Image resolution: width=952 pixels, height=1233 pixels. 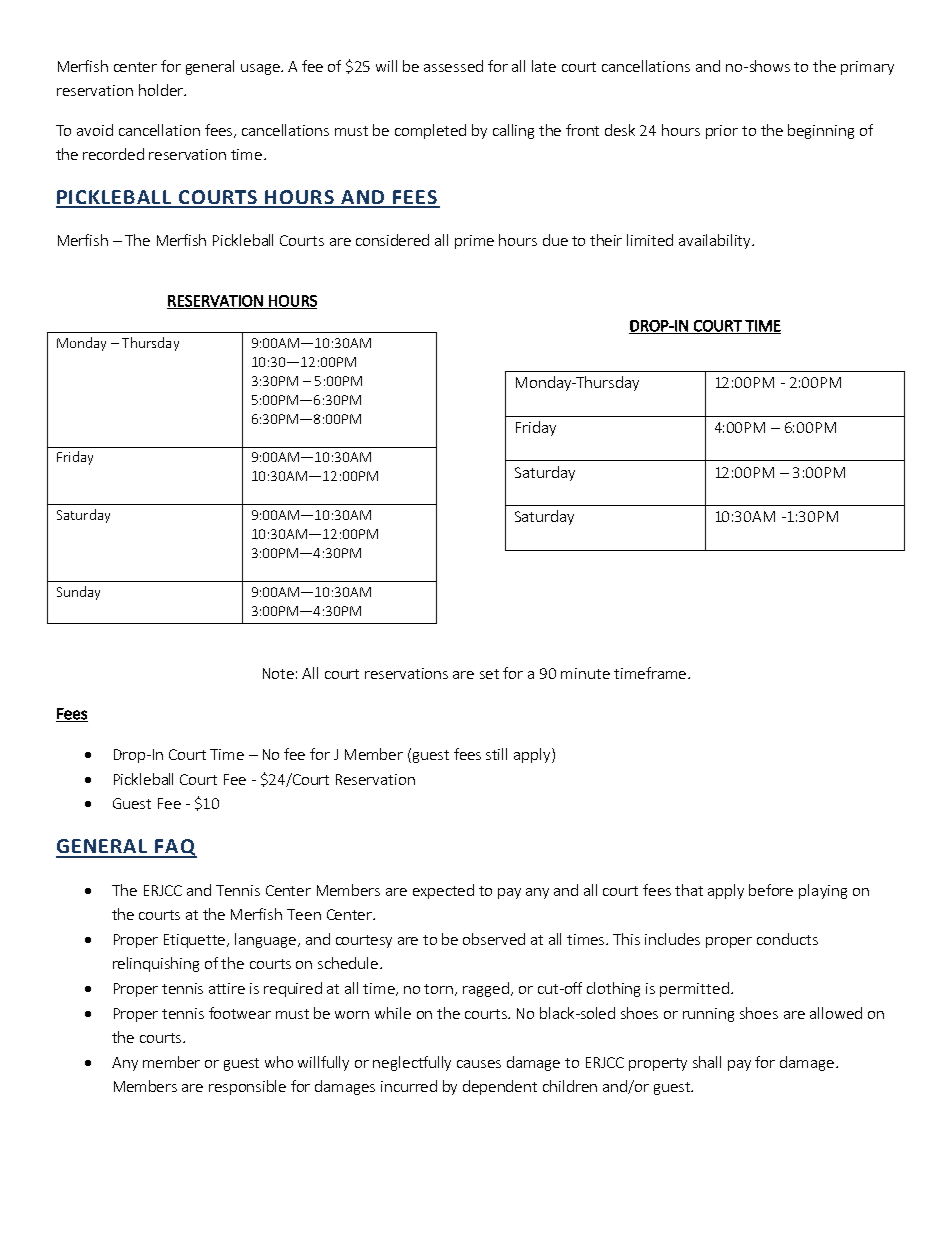 What do you see at coordinates (716, 241) in the screenshot?
I see `availability` at bounding box center [716, 241].
